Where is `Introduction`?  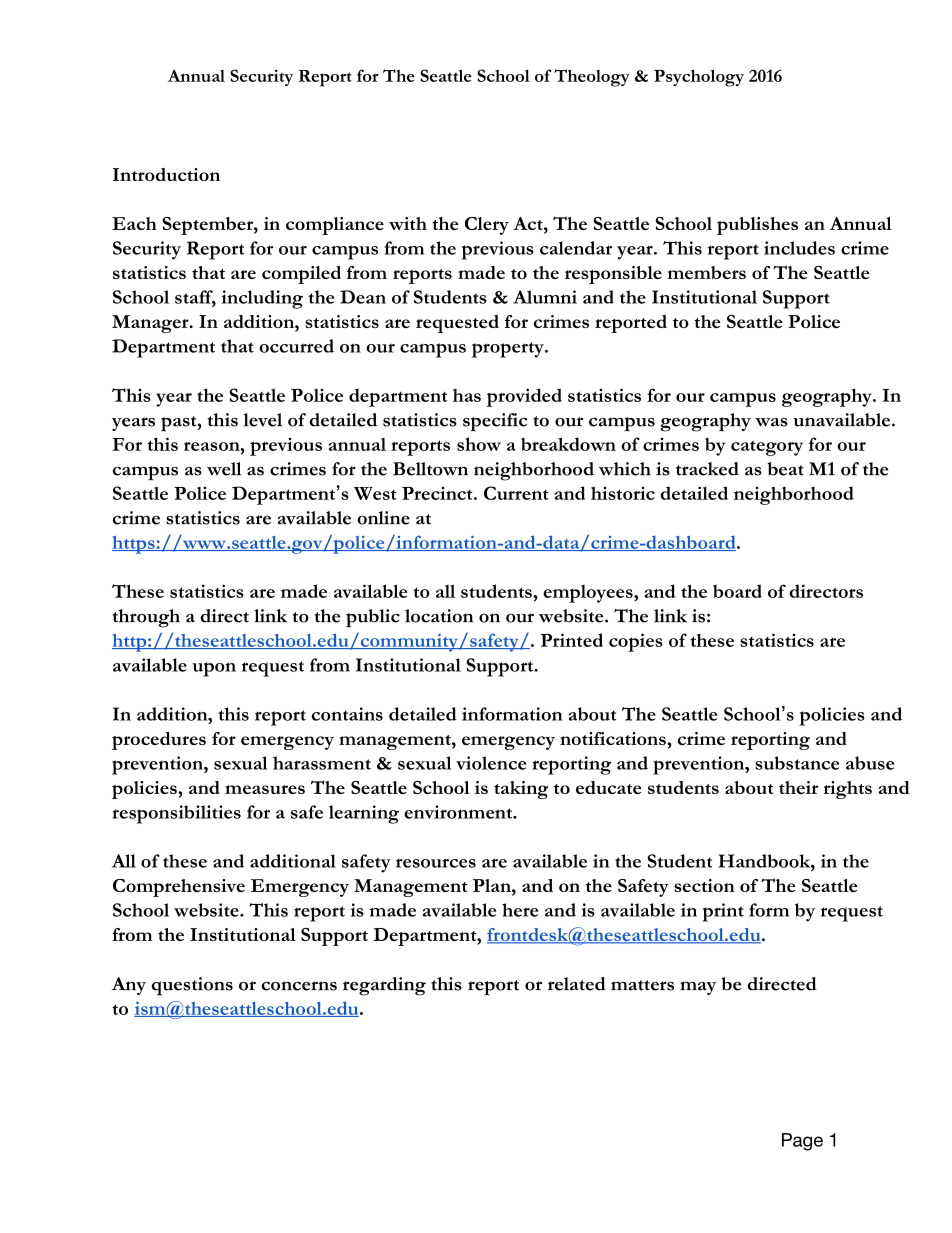
Introduction is located at coordinates (166, 174).
